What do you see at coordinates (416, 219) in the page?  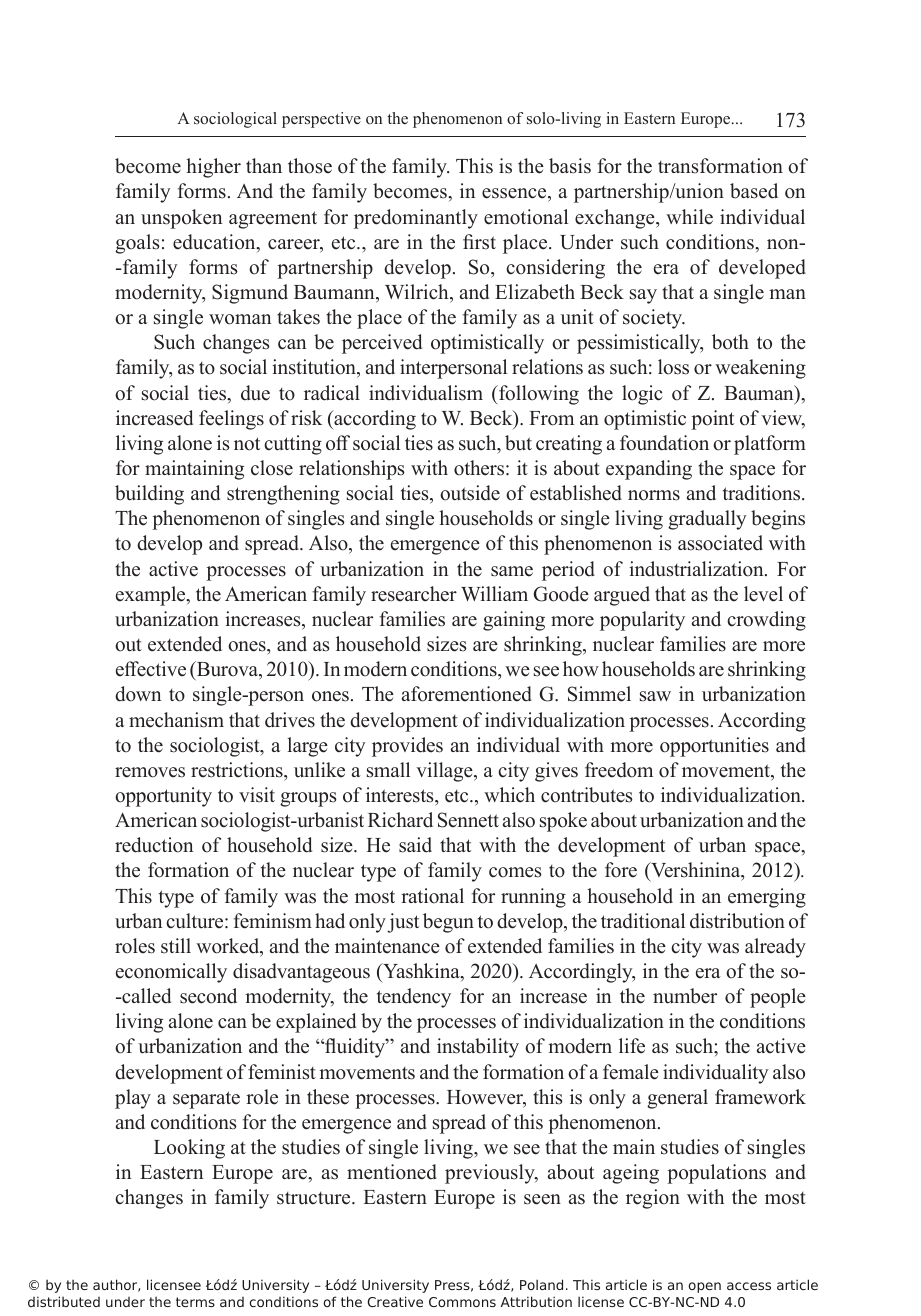 I see `predominantly` at bounding box center [416, 219].
